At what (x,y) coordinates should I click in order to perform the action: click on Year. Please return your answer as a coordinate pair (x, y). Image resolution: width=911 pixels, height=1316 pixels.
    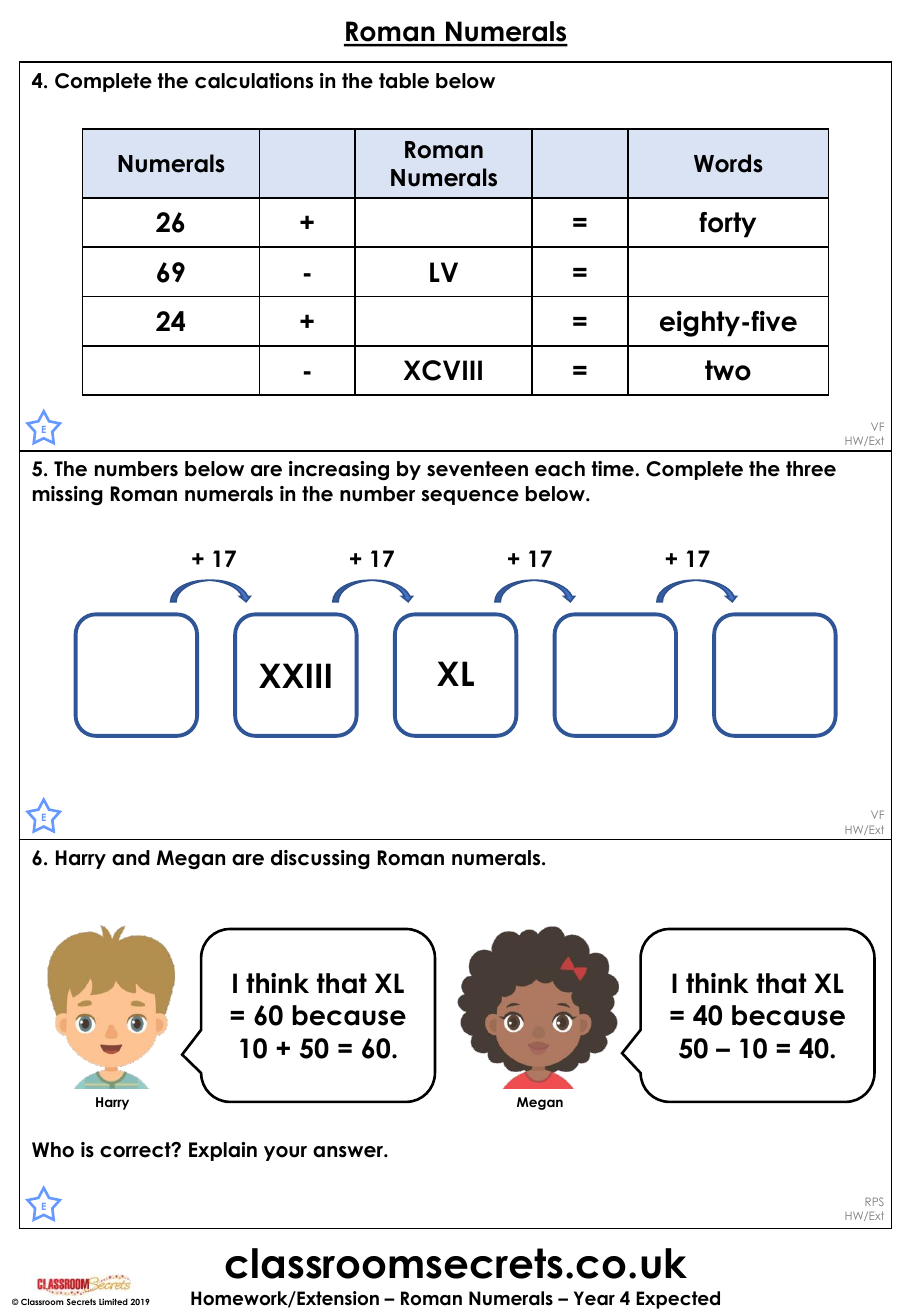
    Looking at the image, I should click on (594, 1298).
